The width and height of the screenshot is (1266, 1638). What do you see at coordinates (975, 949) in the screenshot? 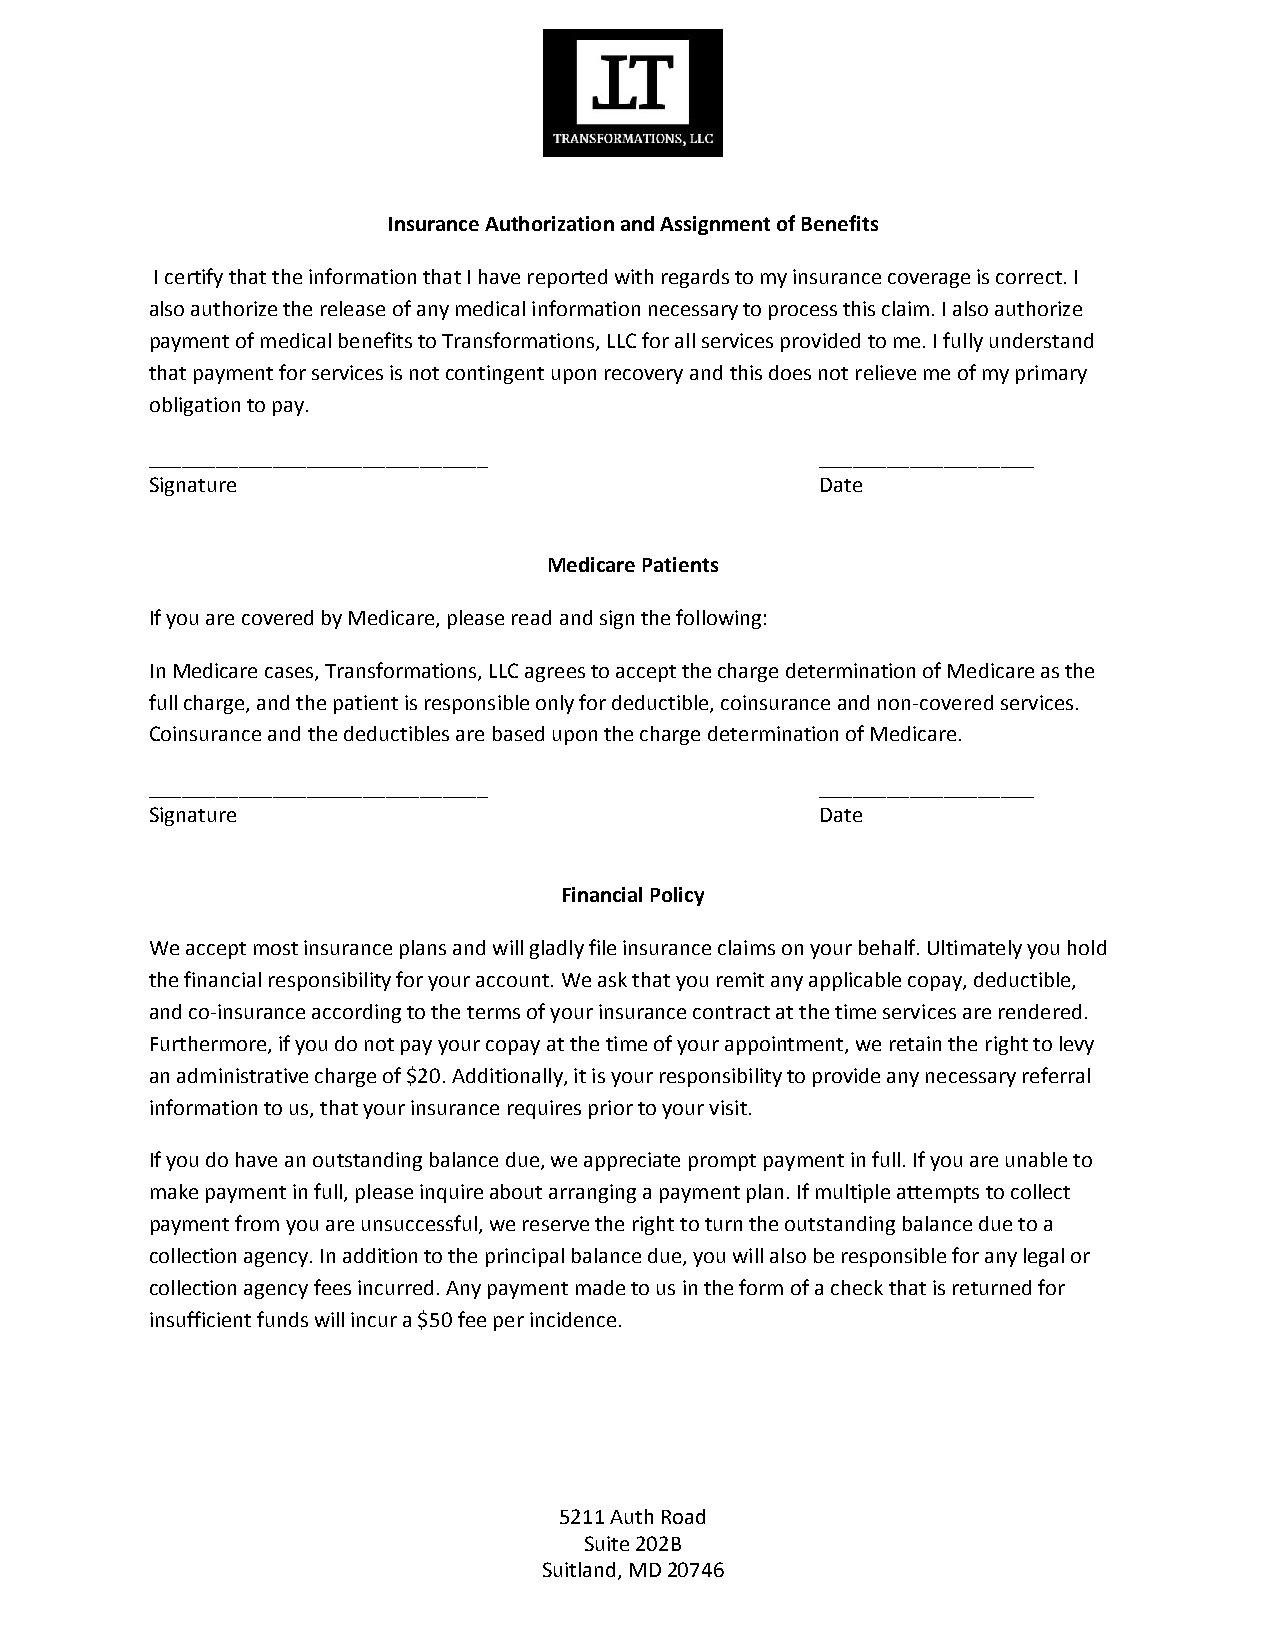
I see `Ultimately` at bounding box center [975, 949].
